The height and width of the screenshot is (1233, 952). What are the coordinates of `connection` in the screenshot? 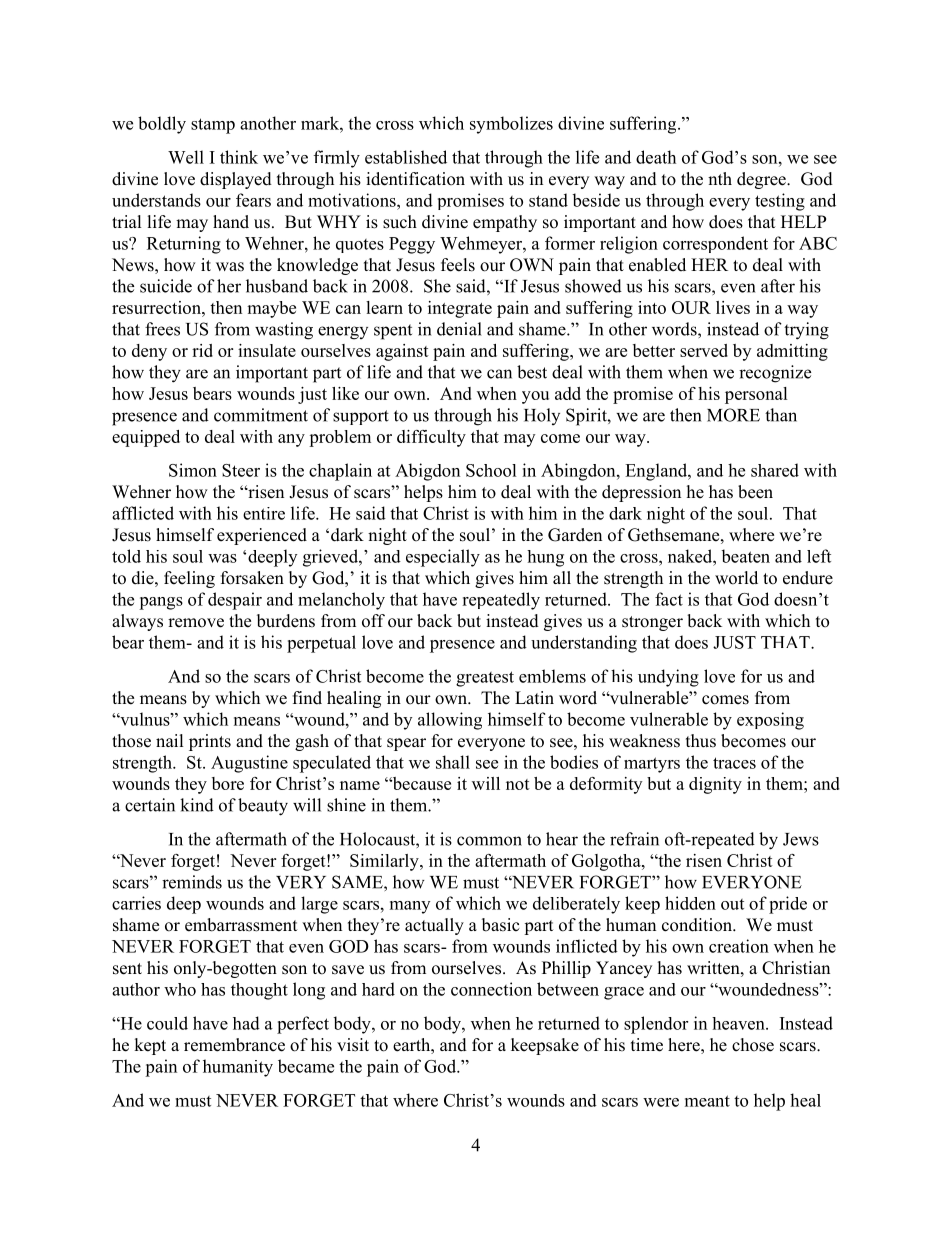 It's located at (491, 989).
